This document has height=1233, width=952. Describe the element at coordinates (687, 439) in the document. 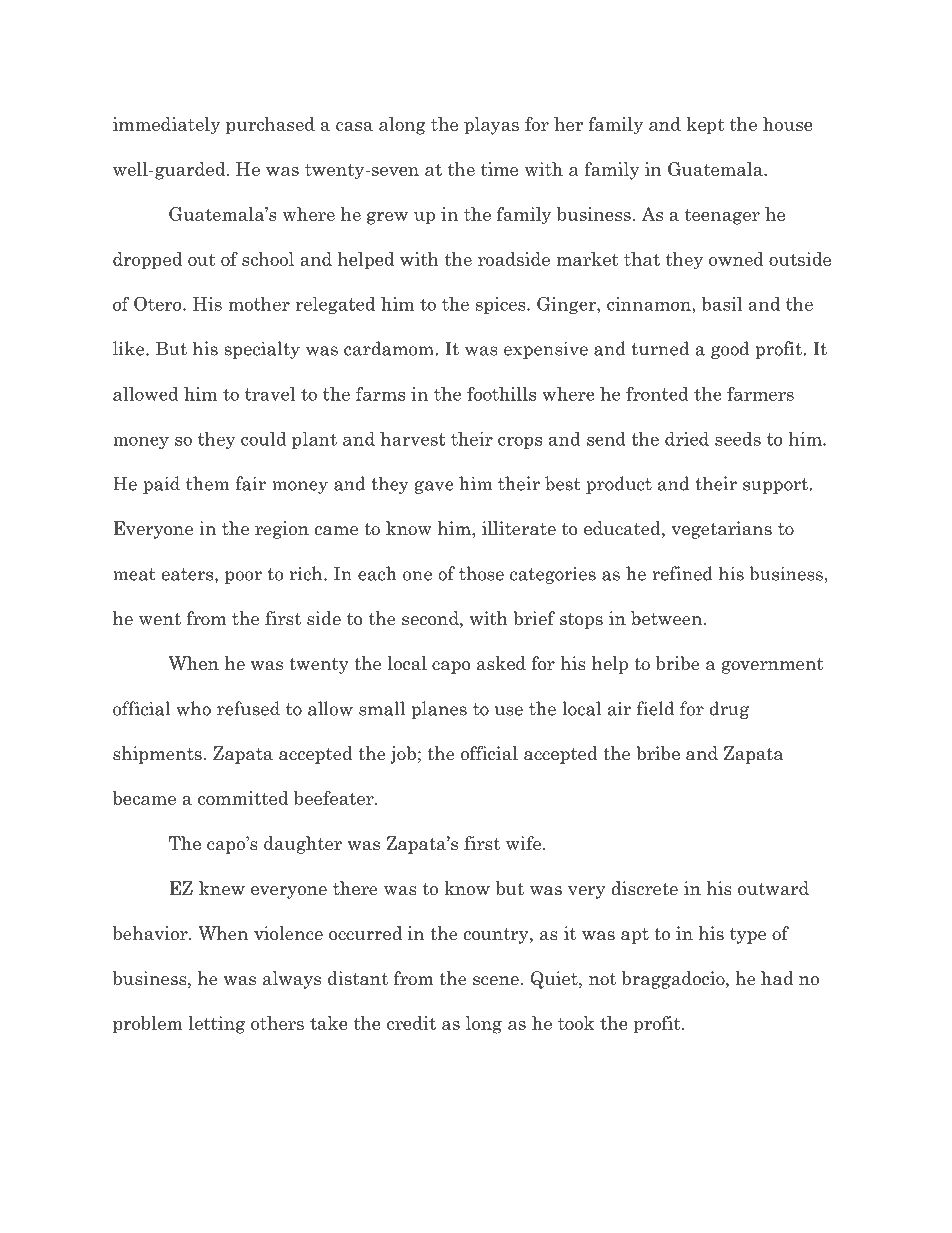

I see `dried` at that location.
